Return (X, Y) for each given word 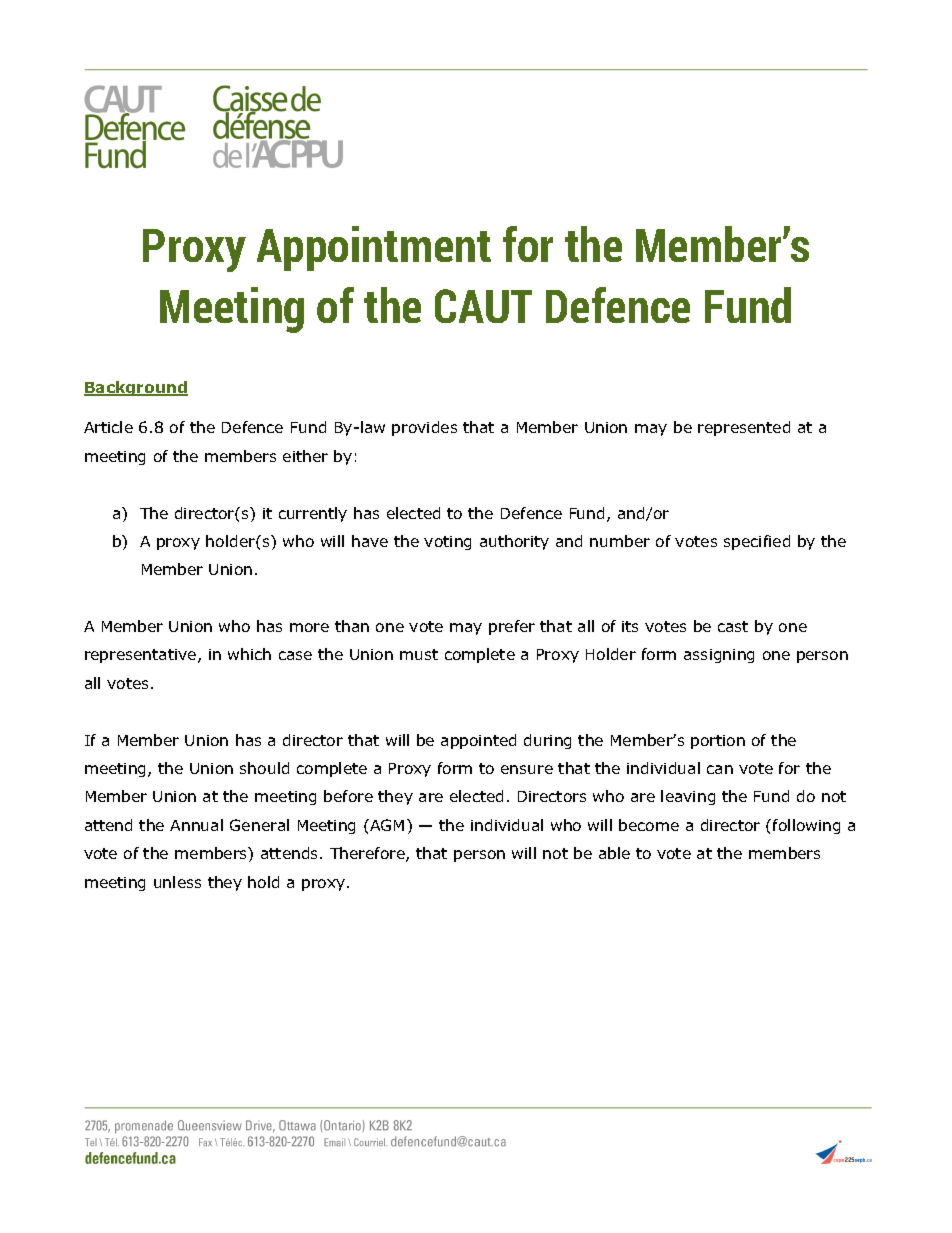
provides (424, 428)
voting (447, 543)
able (614, 853)
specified (757, 542)
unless (177, 882)
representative (142, 656)
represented (744, 428)
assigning (719, 656)
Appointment (374, 248)
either (305, 456)
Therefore (368, 854)
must (419, 654)
